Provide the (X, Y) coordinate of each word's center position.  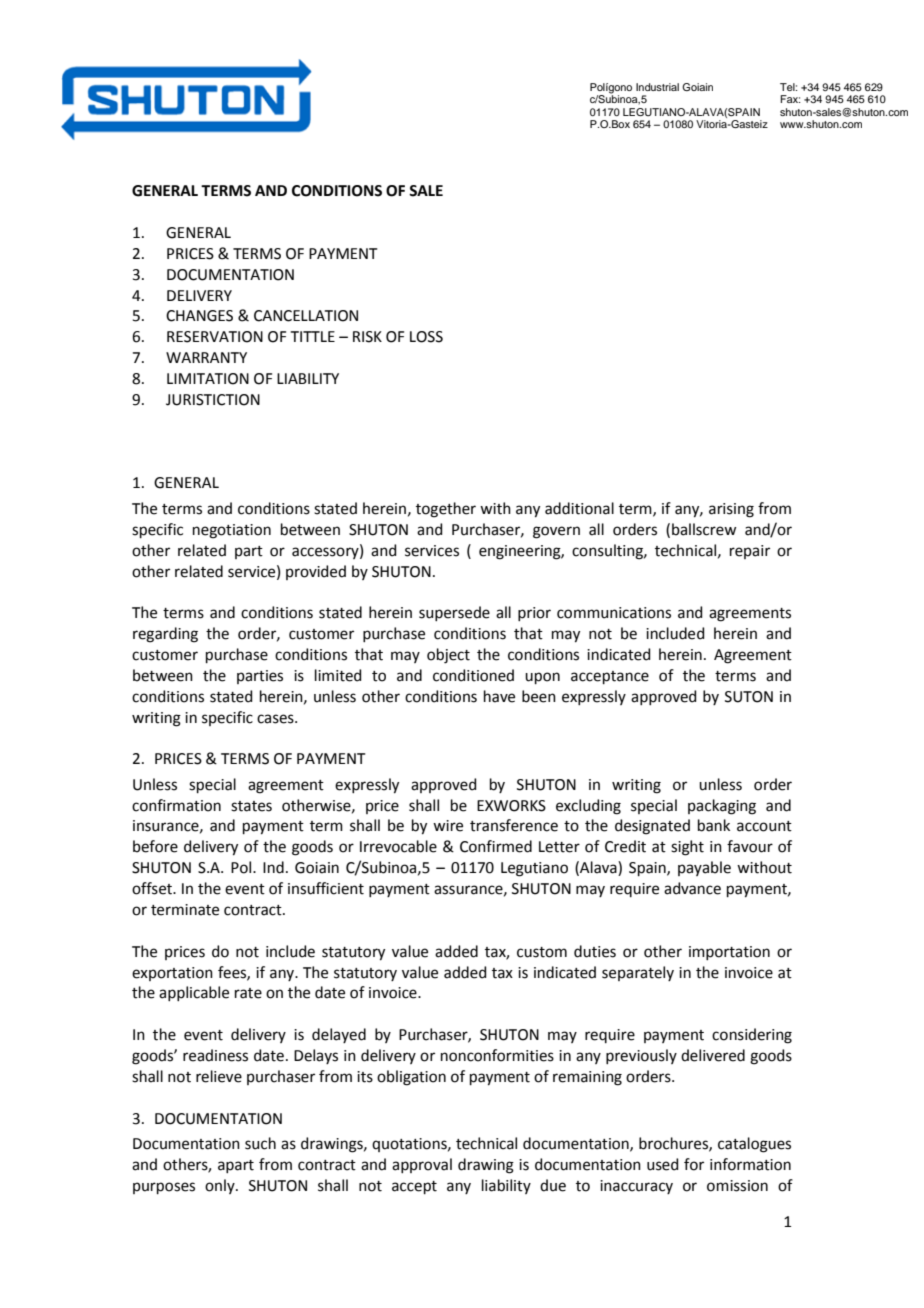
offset (153, 888)
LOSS (426, 337)
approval (422, 1165)
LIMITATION (208, 379)
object (448, 656)
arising (731, 510)
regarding (165, 635)
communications (614, 613)
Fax (790, 99)
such (260, 1143)
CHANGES (199, 316)
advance (692, 888)
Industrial (657, 87)
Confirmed (496, 846)
